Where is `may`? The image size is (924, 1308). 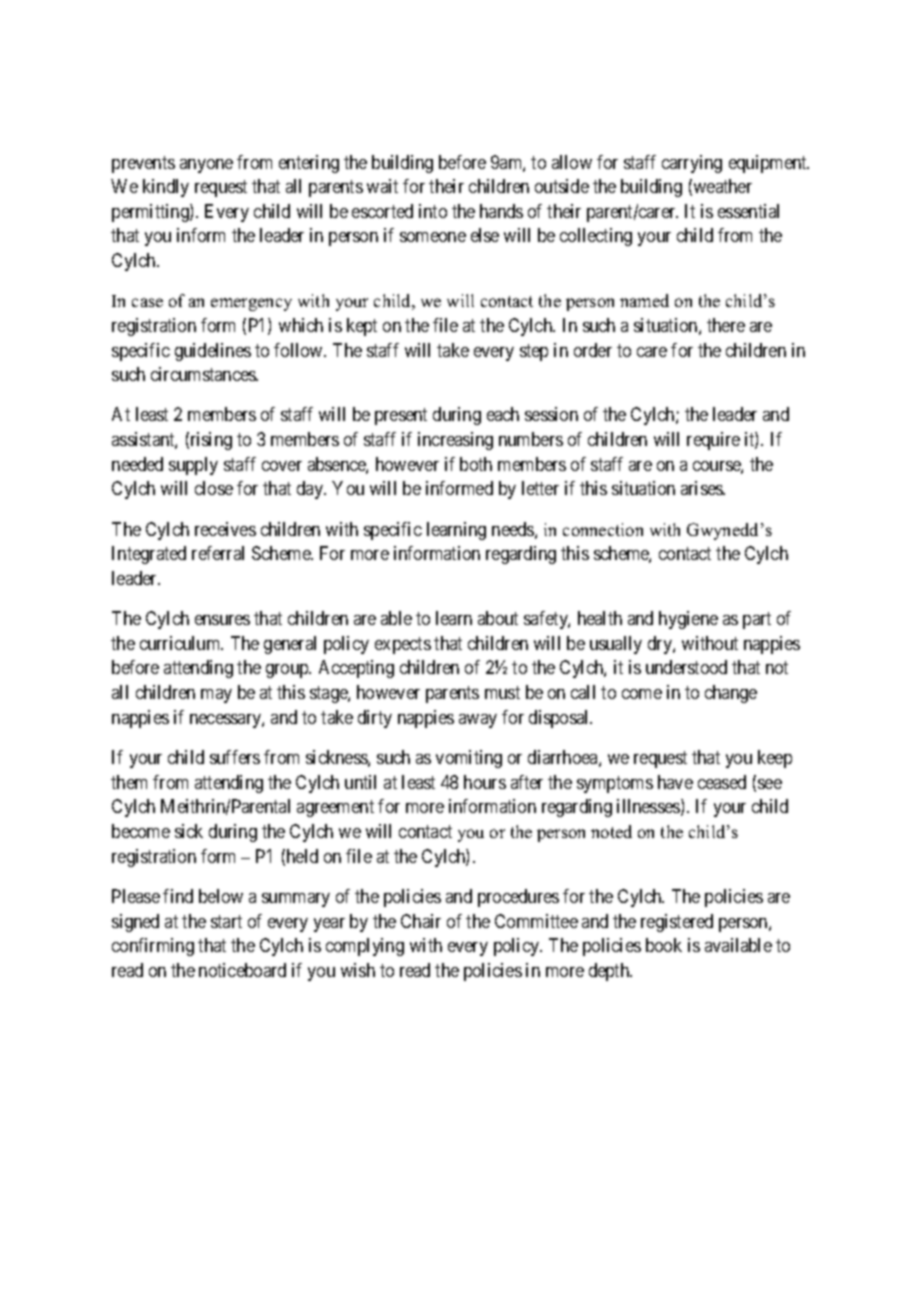
may is located at coordinates (216, 696).
